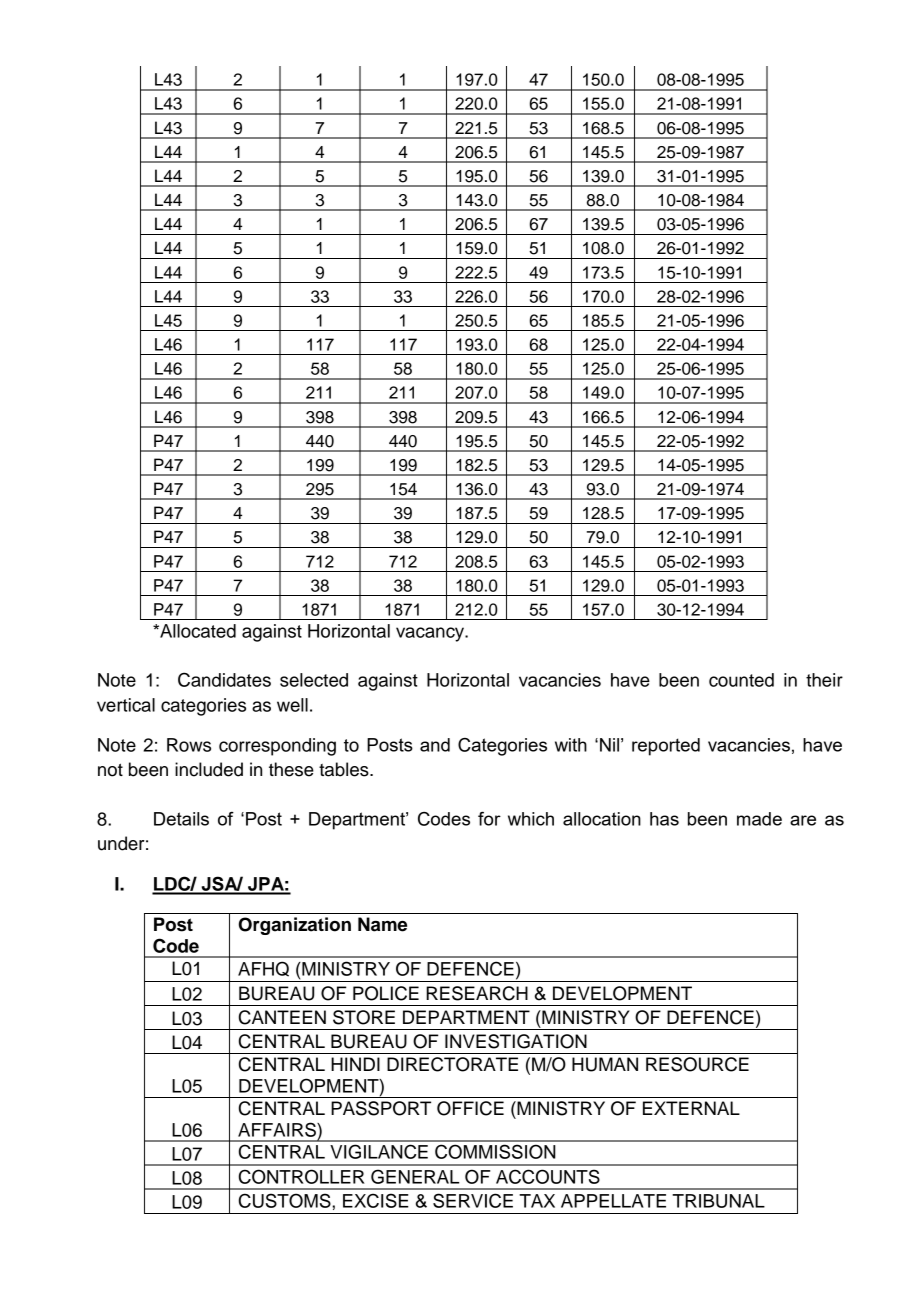 This document has width=924, height=1308. Describe the element at coordinates (181, 819) in the document. I see `Details` at that location.
